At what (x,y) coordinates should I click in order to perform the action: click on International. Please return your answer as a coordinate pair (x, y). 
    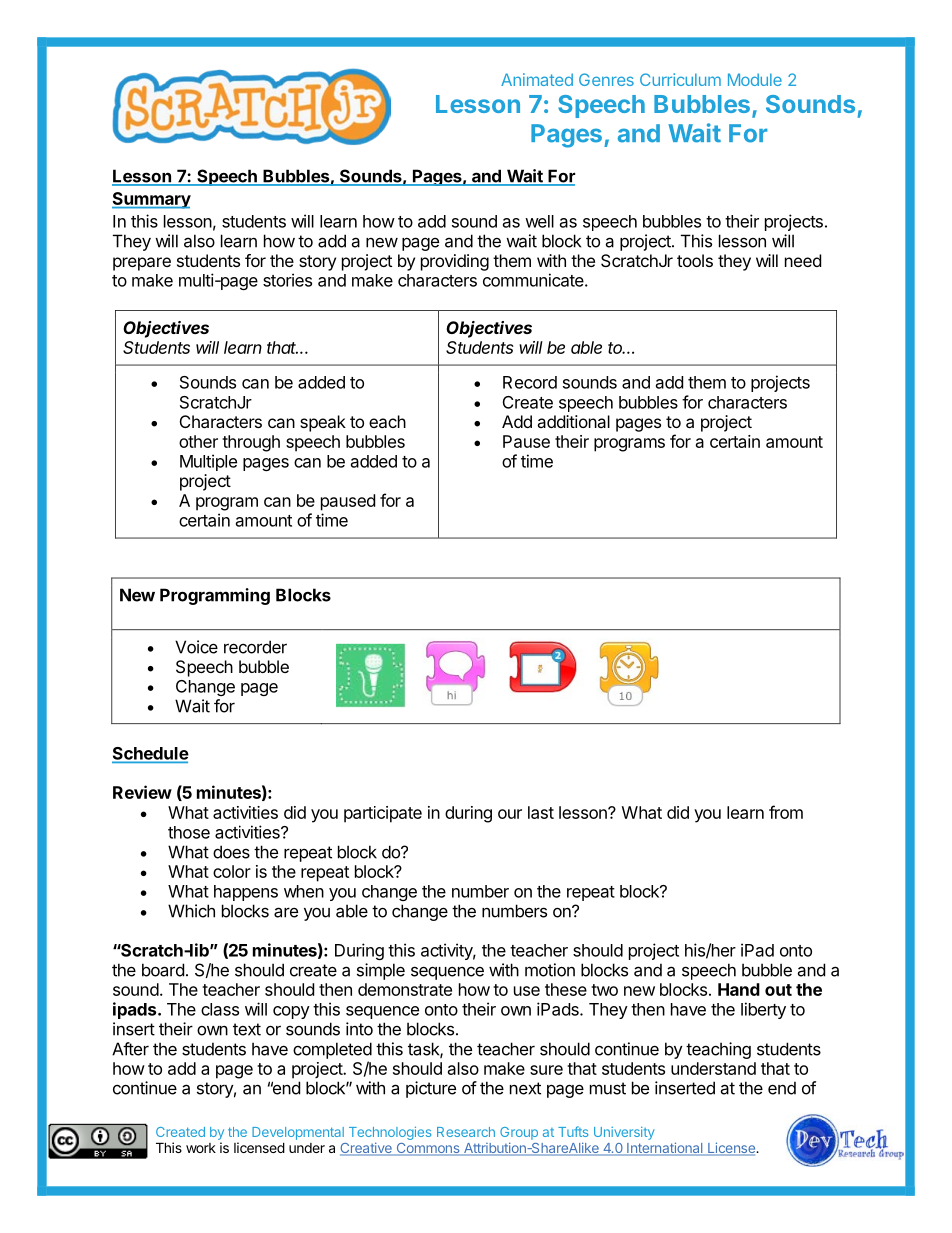
    Looking at the image, I should click on (665, 1149).
